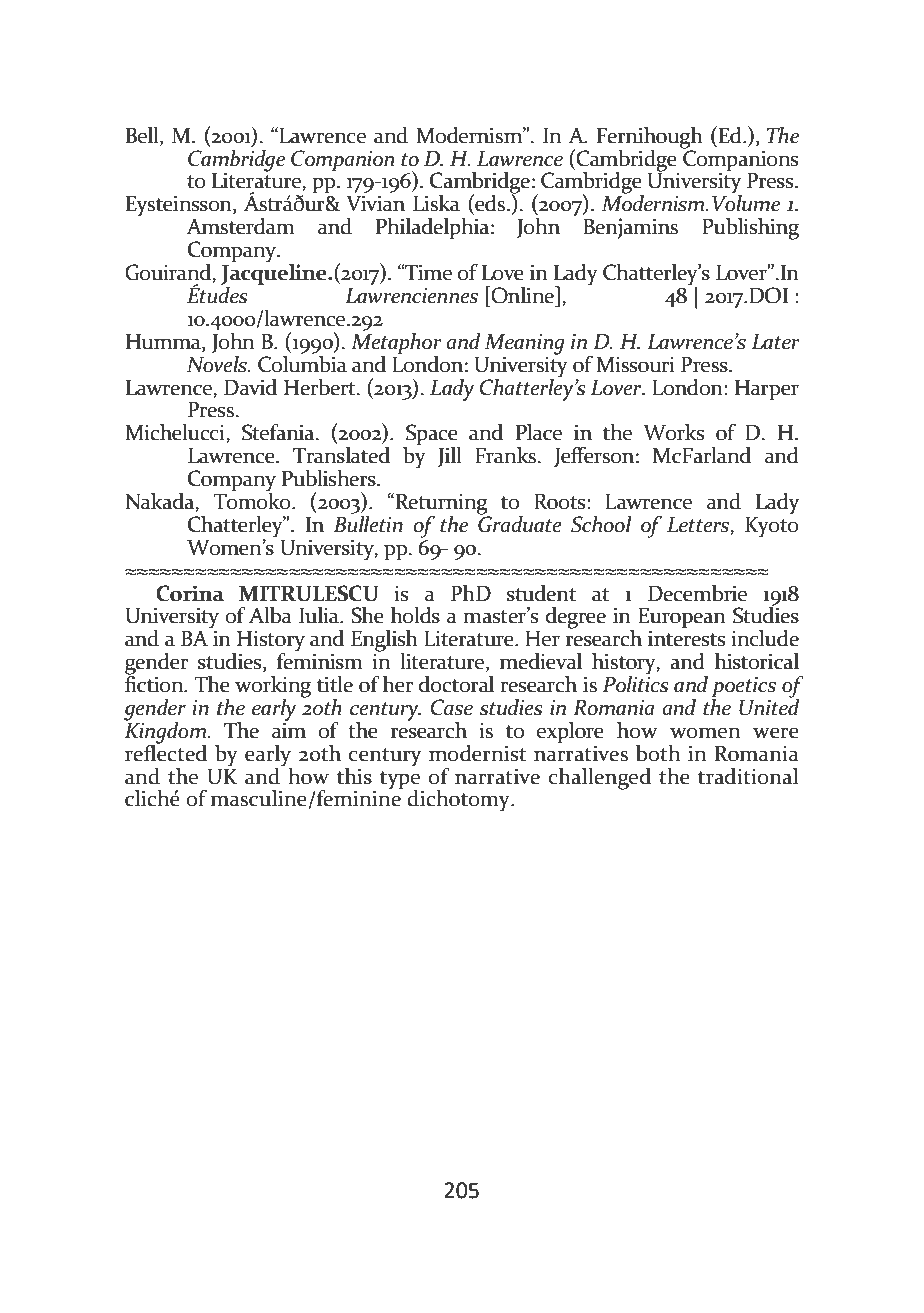 The height and width of the page is (1313, 924). Describe the element at coordinates (143, 136) in the page. I see `Bell` at that location.
